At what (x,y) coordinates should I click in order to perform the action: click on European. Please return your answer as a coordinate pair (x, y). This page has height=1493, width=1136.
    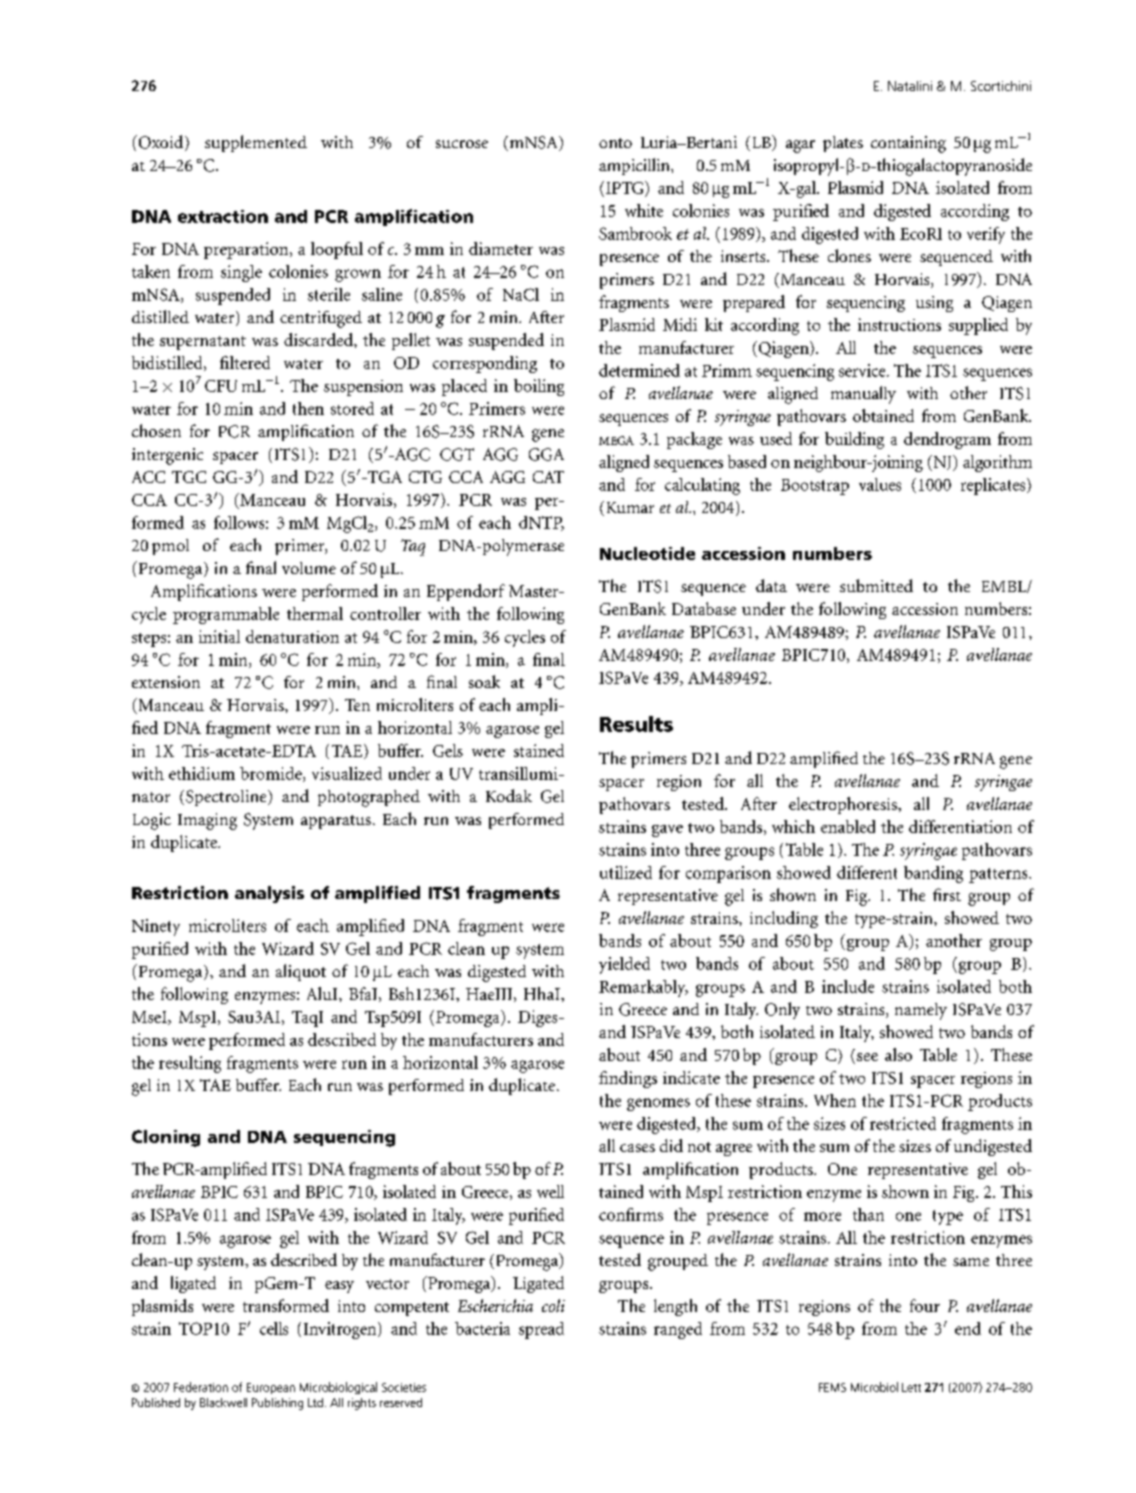
    Looking at the image, I should click on (271, 1388).
